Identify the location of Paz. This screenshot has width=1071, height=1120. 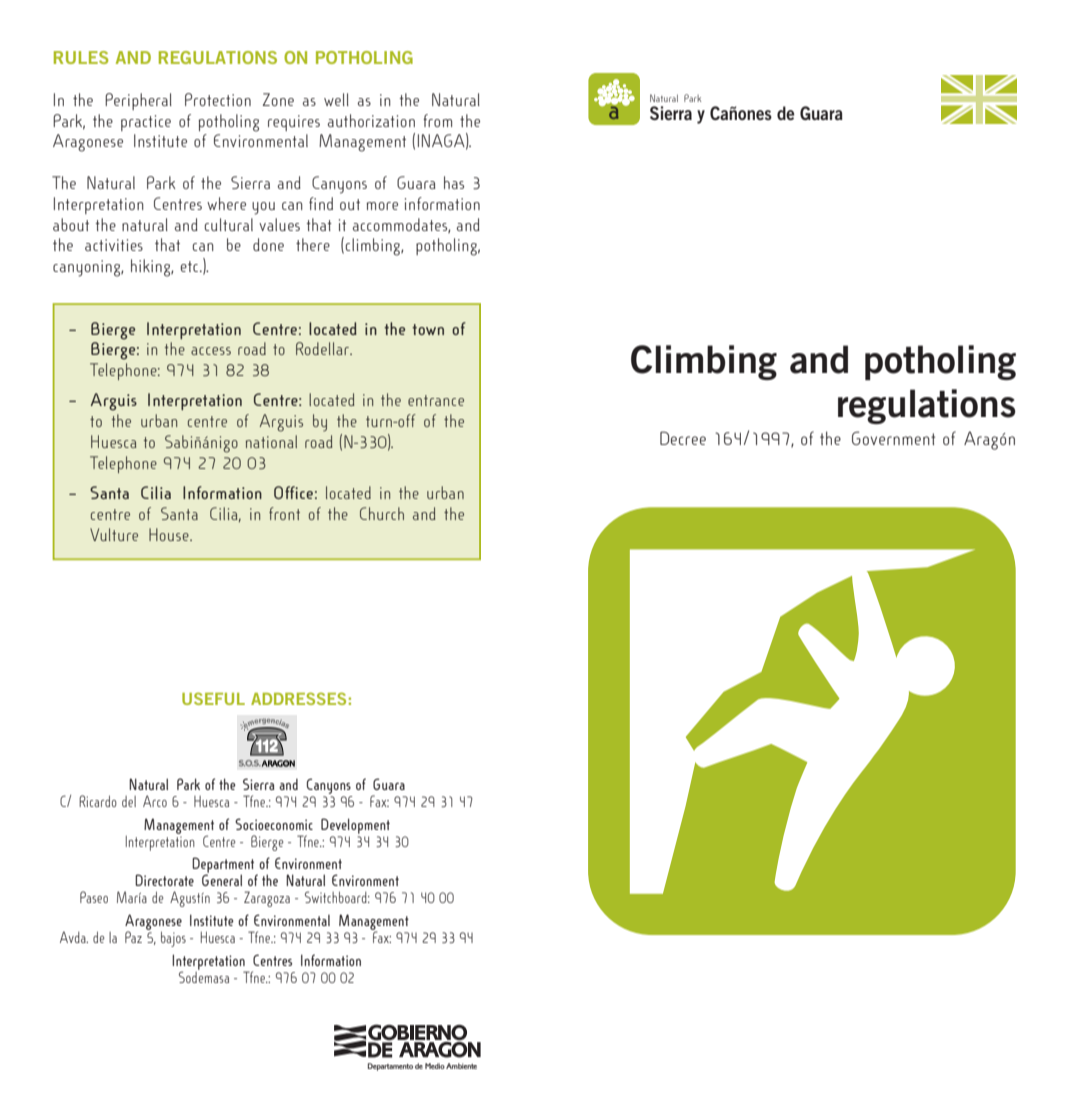
(133, 937).
